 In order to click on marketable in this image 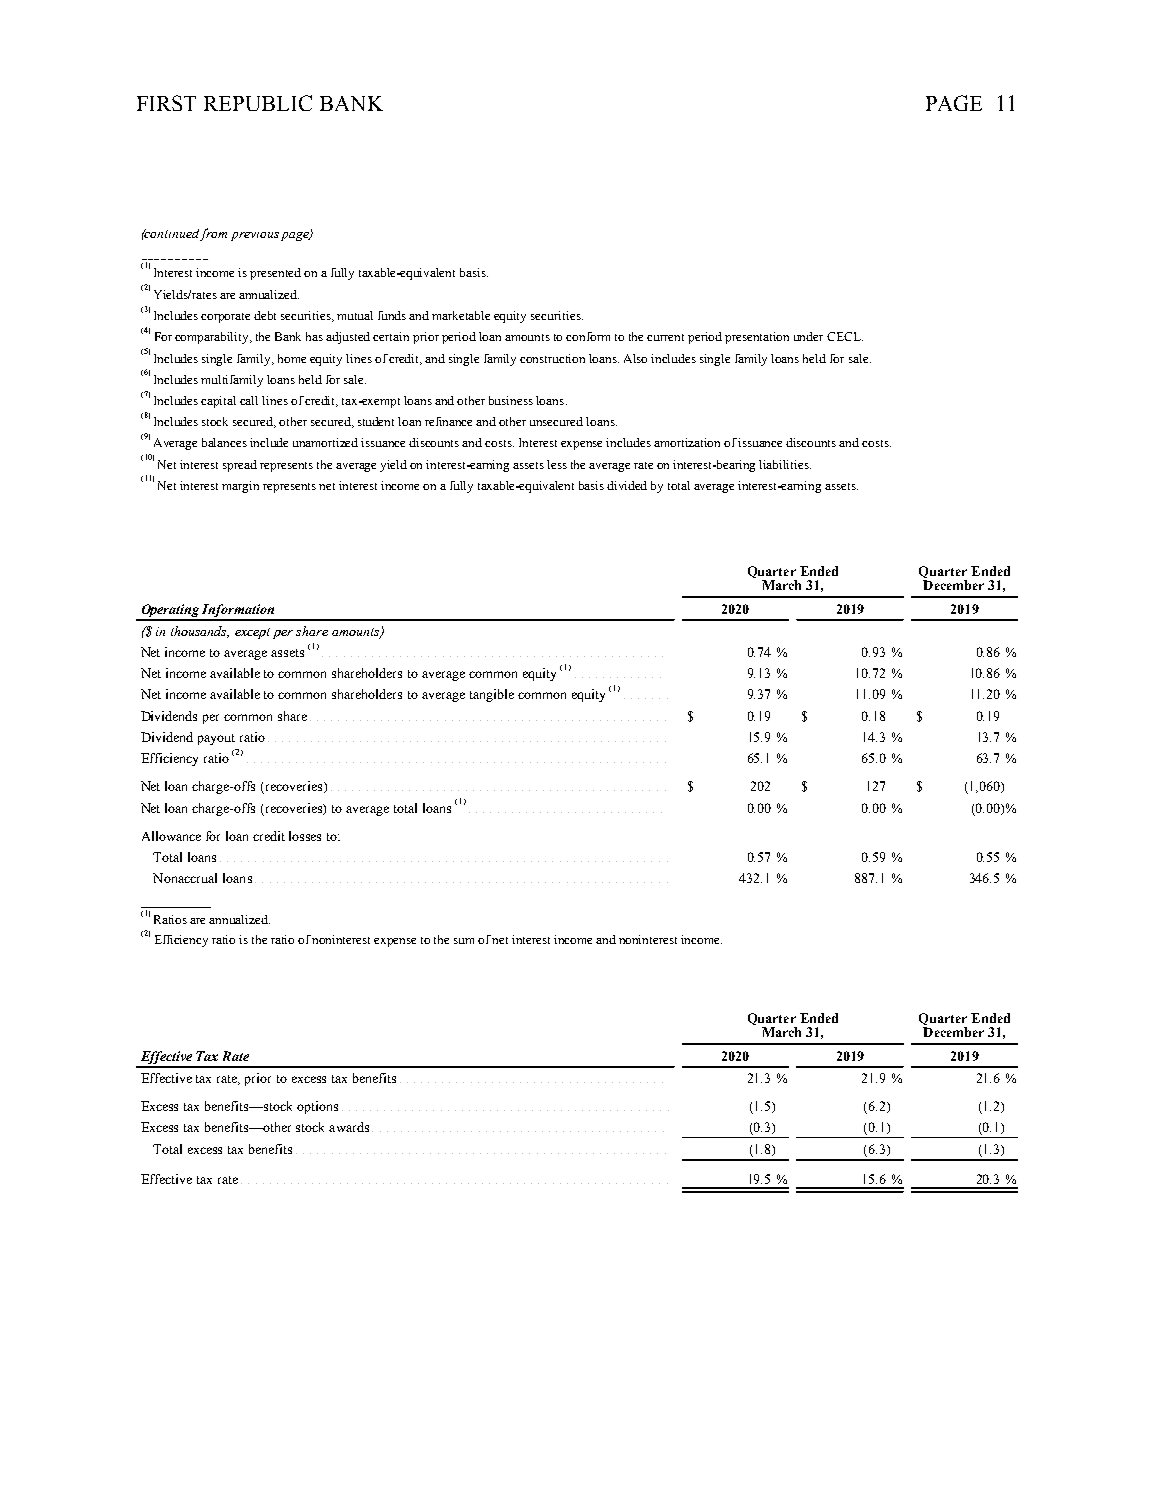, I will do `click(461, 315)`.
